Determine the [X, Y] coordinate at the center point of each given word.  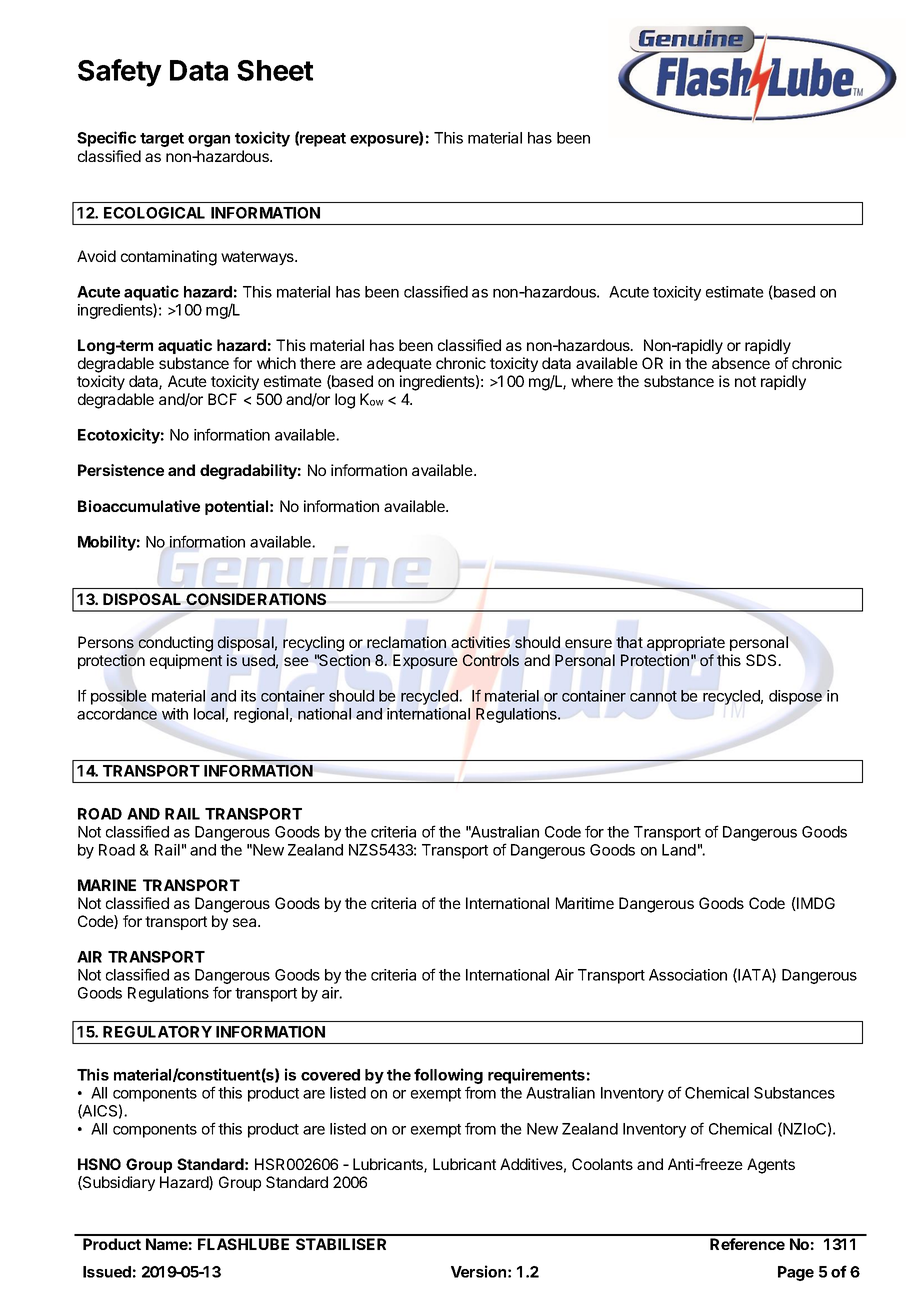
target [162, 140]
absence [741, 363]
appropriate [686, 643]
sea [246, 922]
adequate [399, 364]
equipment [186, 661]
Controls [491, 660]
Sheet [275, 70]
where [592, 381]
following [448, 1077]
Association [688, 975]
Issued [107, 1272]
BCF [222, 399]
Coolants [602, 1164]
